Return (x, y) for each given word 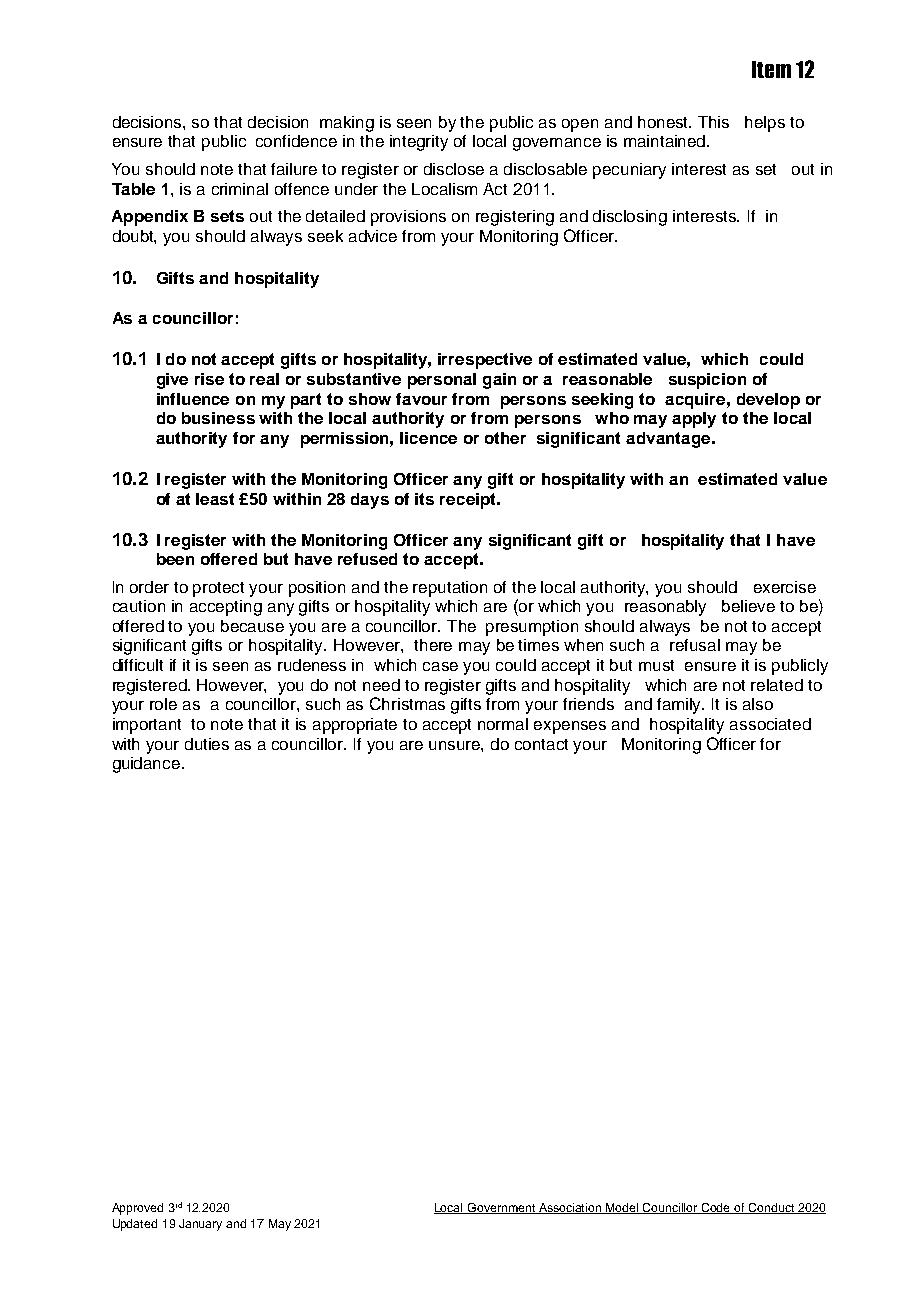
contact (541, 744)
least (215, 499)
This (713, 122)
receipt (469, 501)
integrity (419, 143)
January (200, 1225)
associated (770, 724)
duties (207, 744)
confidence (296, 141)
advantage (669, 440)
